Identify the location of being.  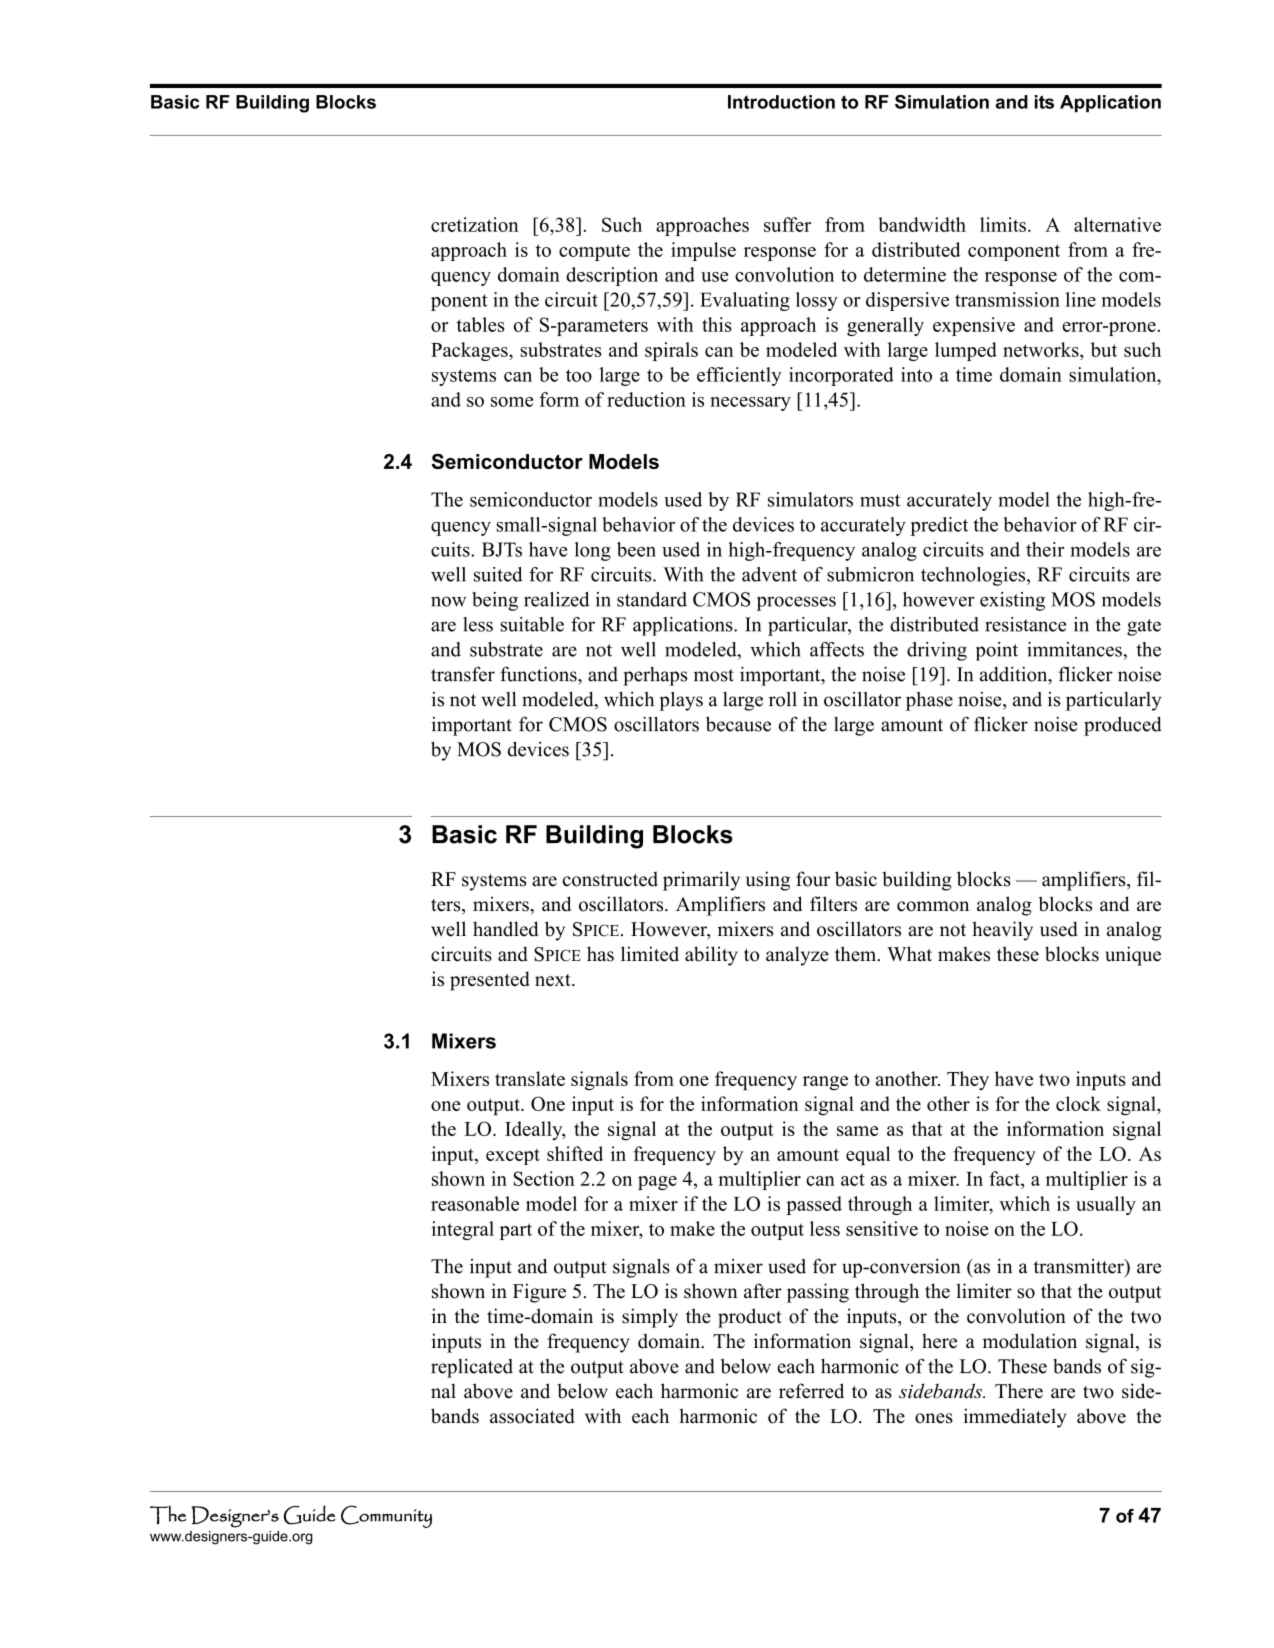
(495, 601).
